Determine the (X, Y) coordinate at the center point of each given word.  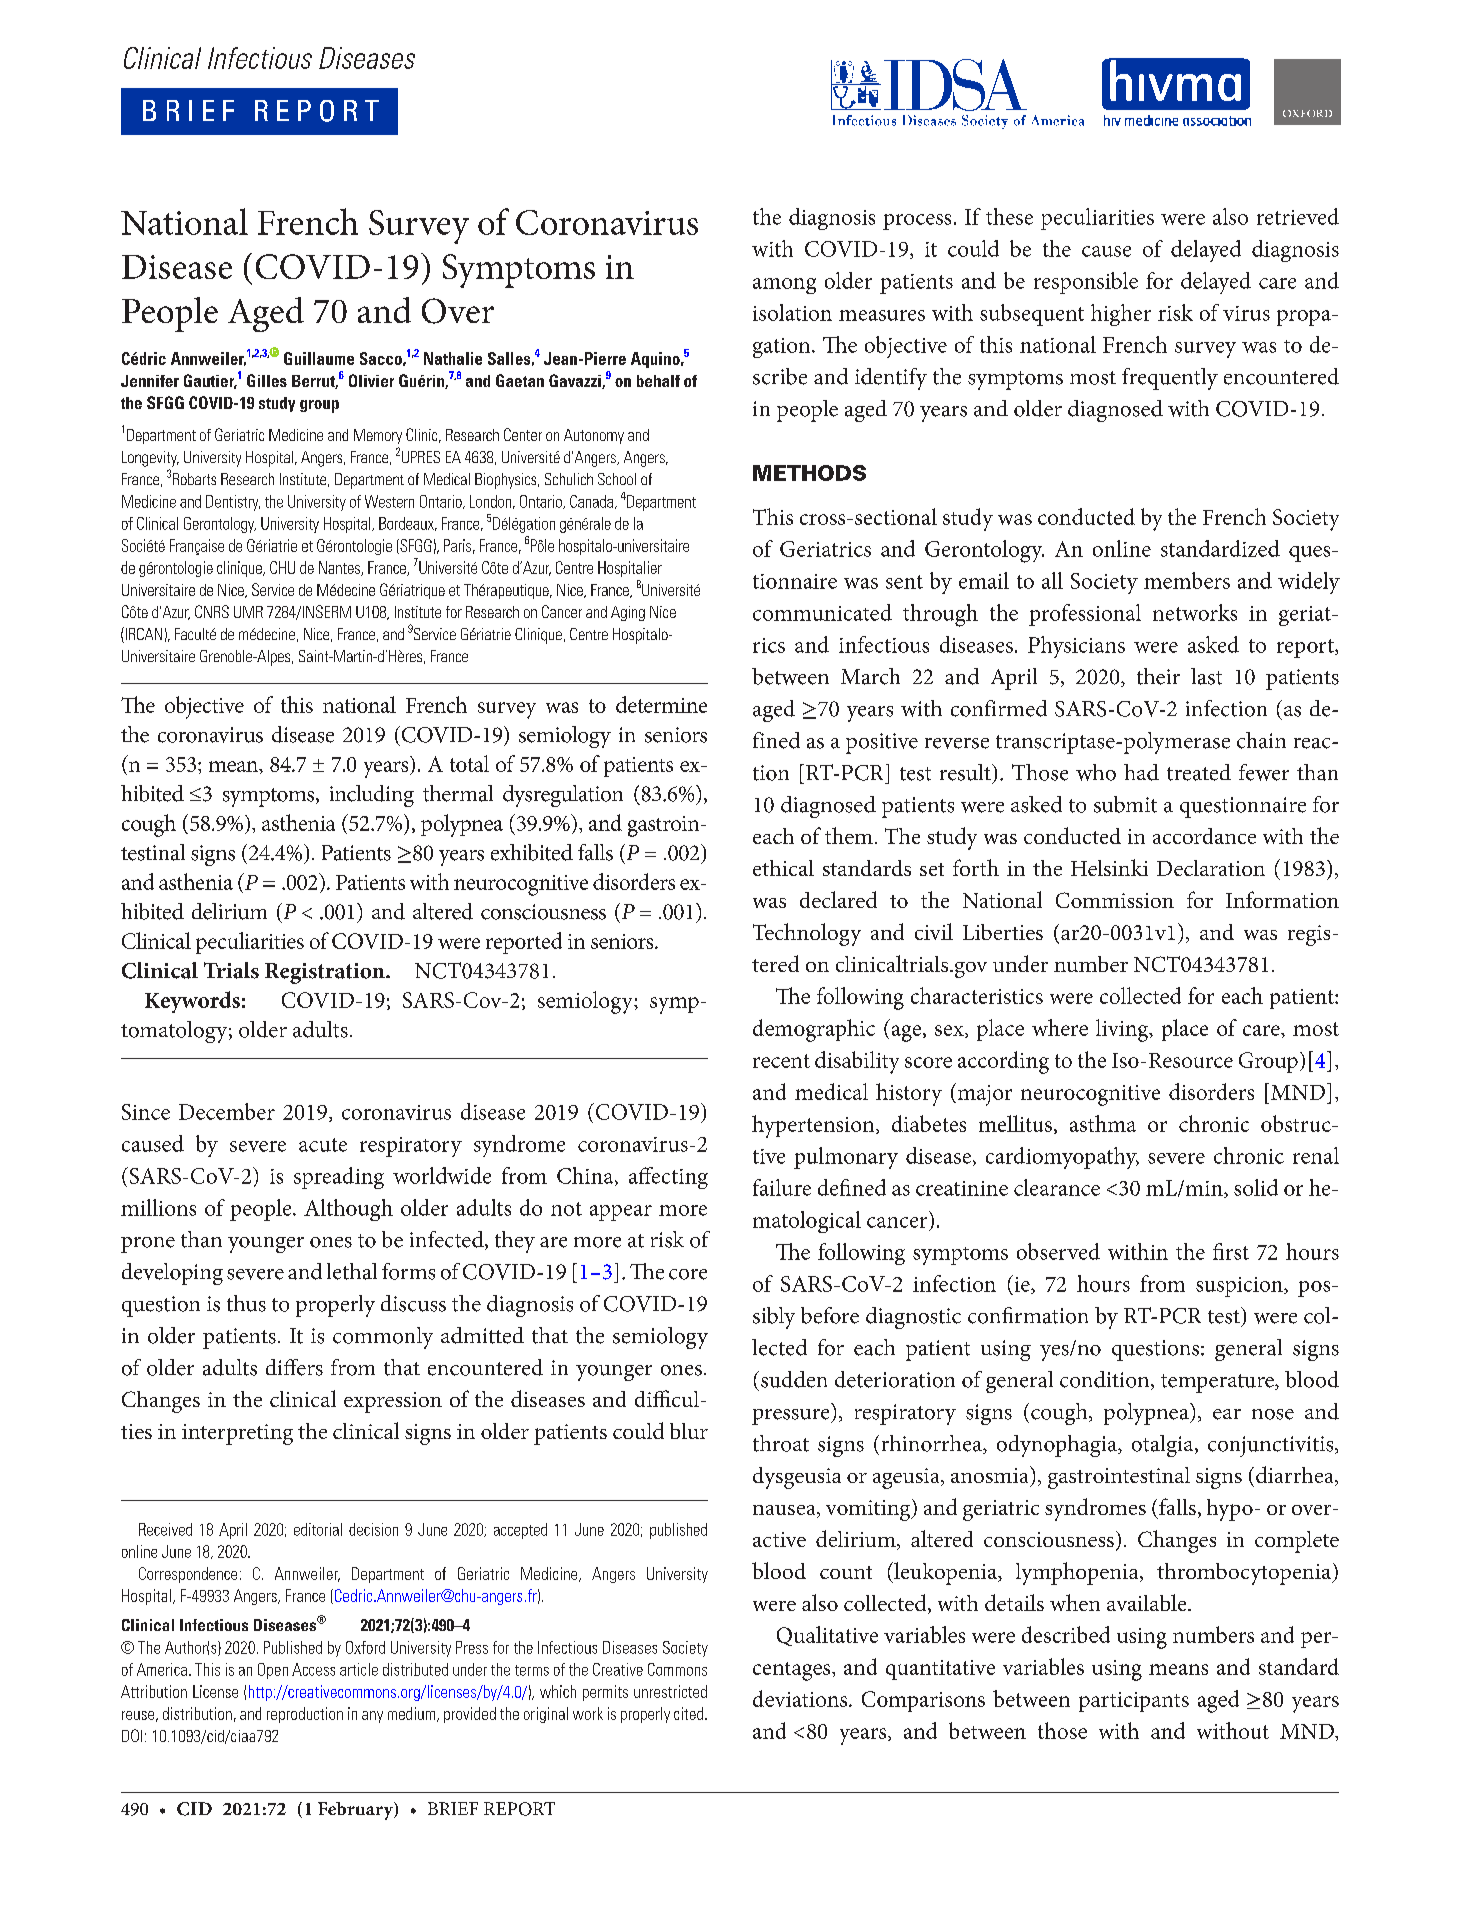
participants (1134, 1702)
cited (690, 1713)
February (356, 1811)
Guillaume (319, 358)
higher (1121, 315)
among (784, 286)
